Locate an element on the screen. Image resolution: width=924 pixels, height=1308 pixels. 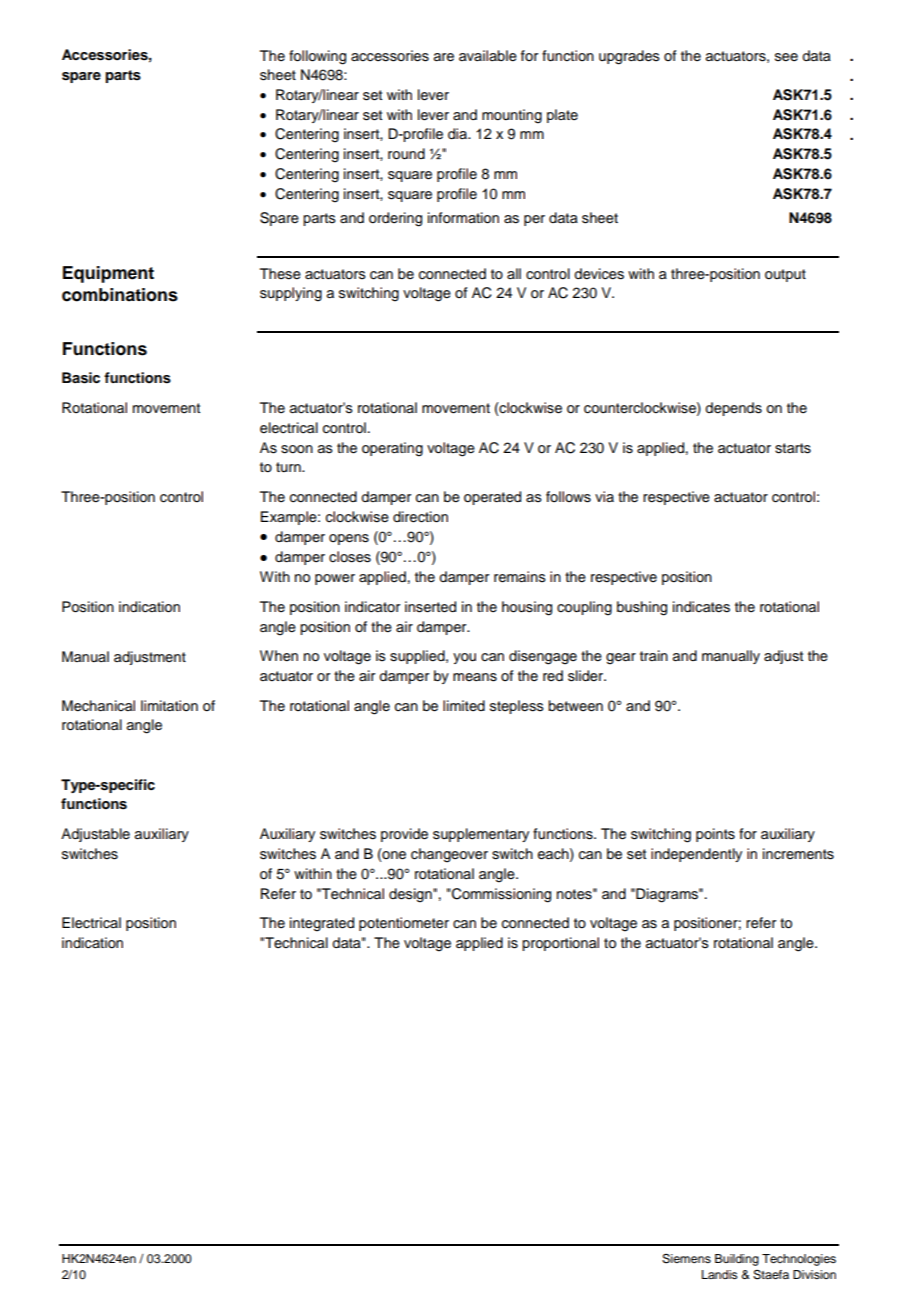
available is located at coordinates (488, 56).
